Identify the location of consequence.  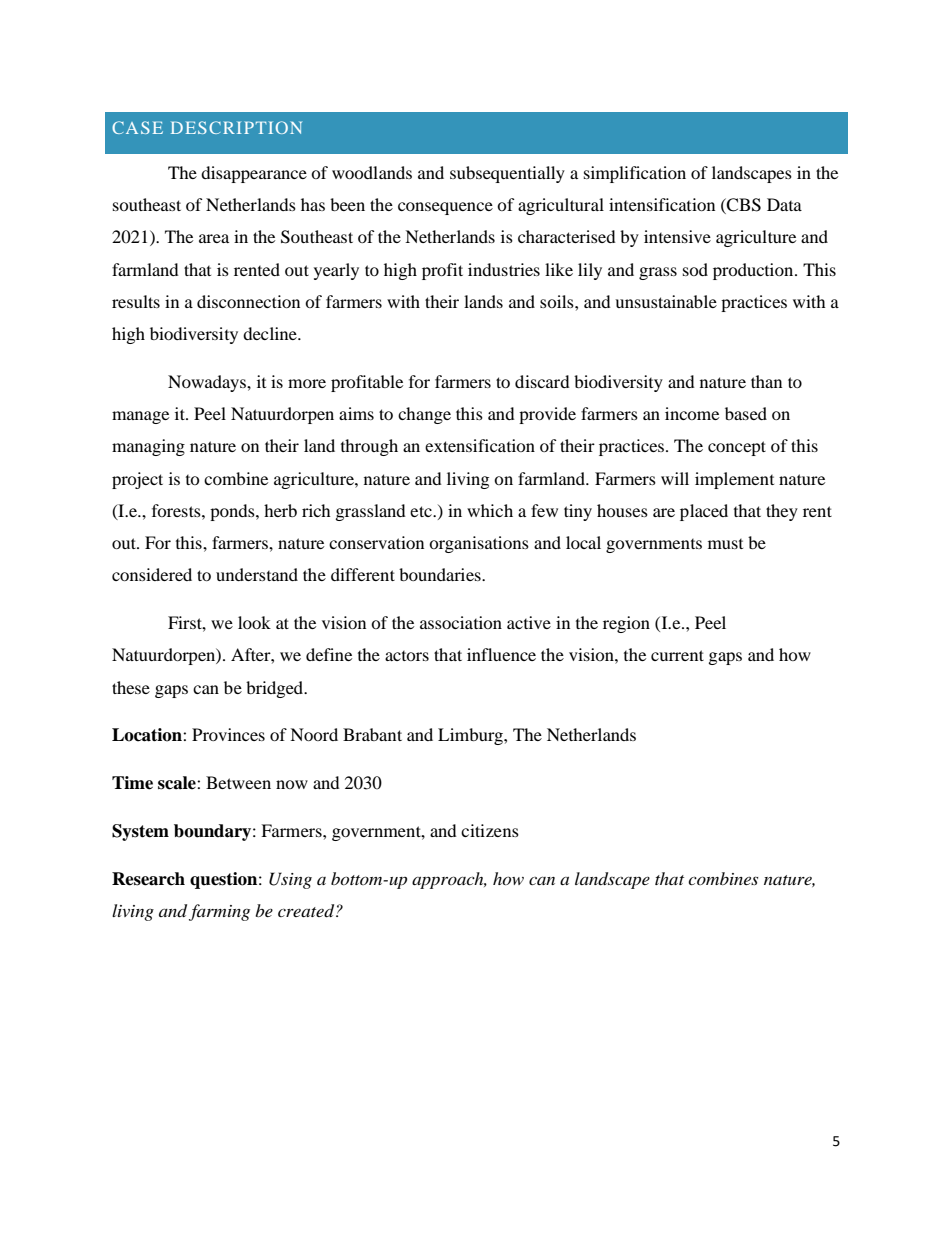
(445, 208).
